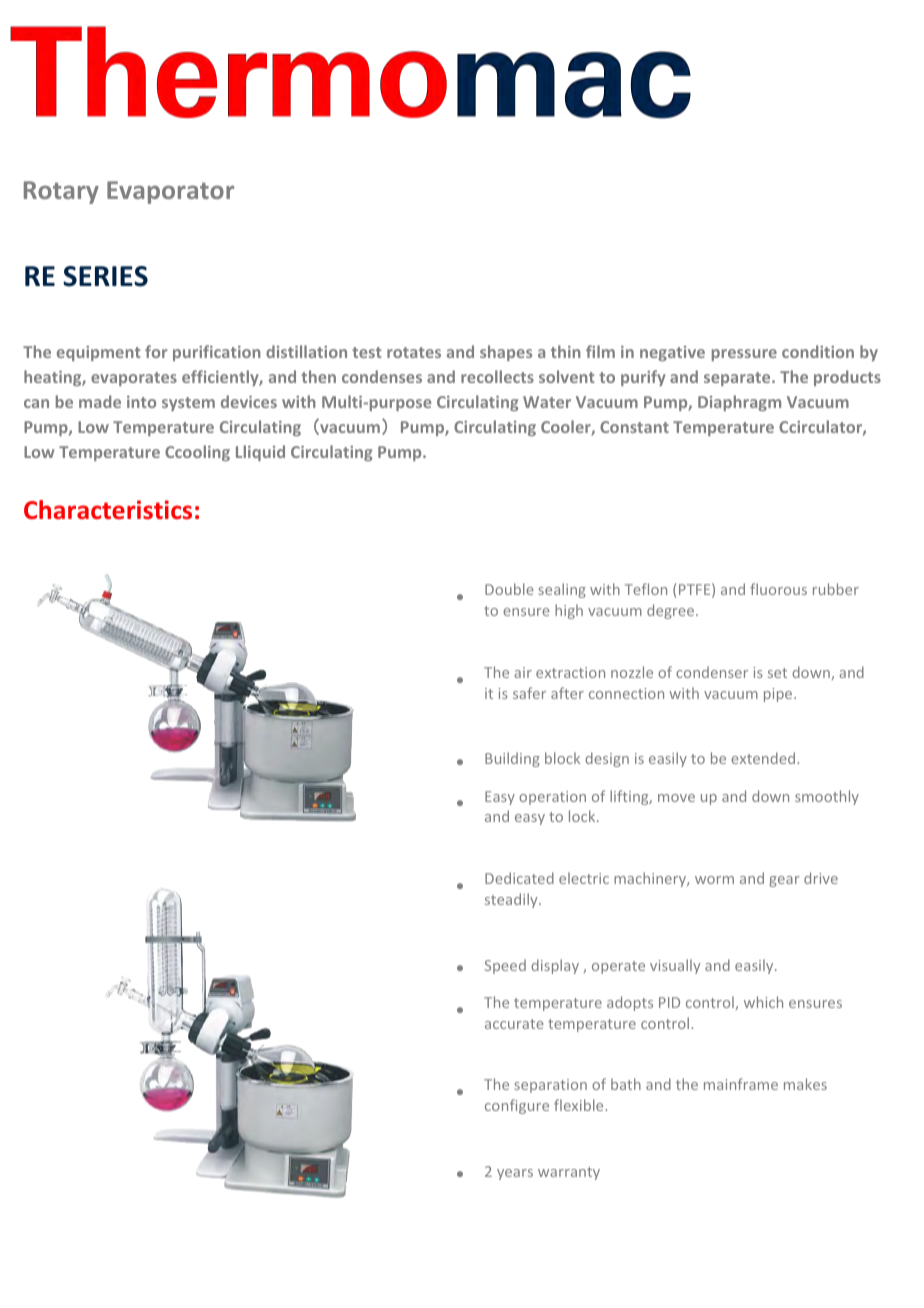  Describe the element at coordinates (170, 192) in the image. I see `Evaporator` at that location.
